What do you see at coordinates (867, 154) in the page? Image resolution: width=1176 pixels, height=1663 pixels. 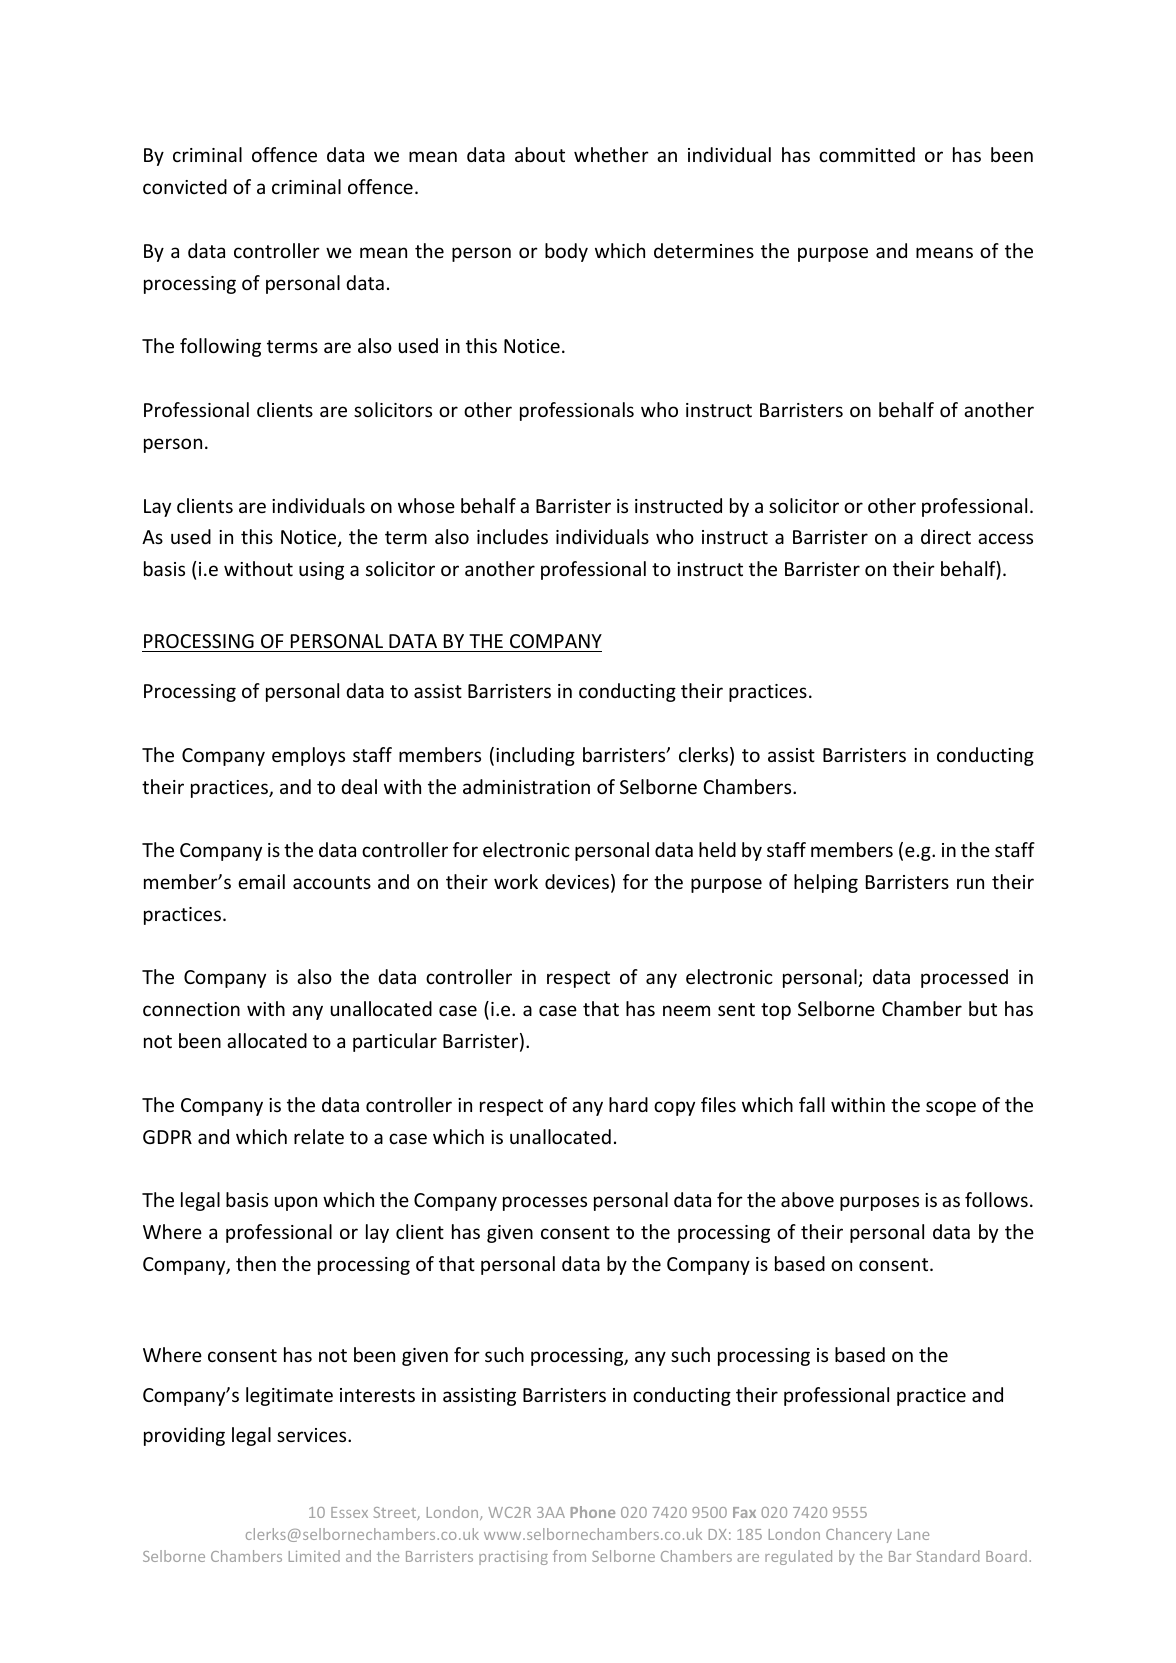 I see `committed` at bounding box center [867, 154].
